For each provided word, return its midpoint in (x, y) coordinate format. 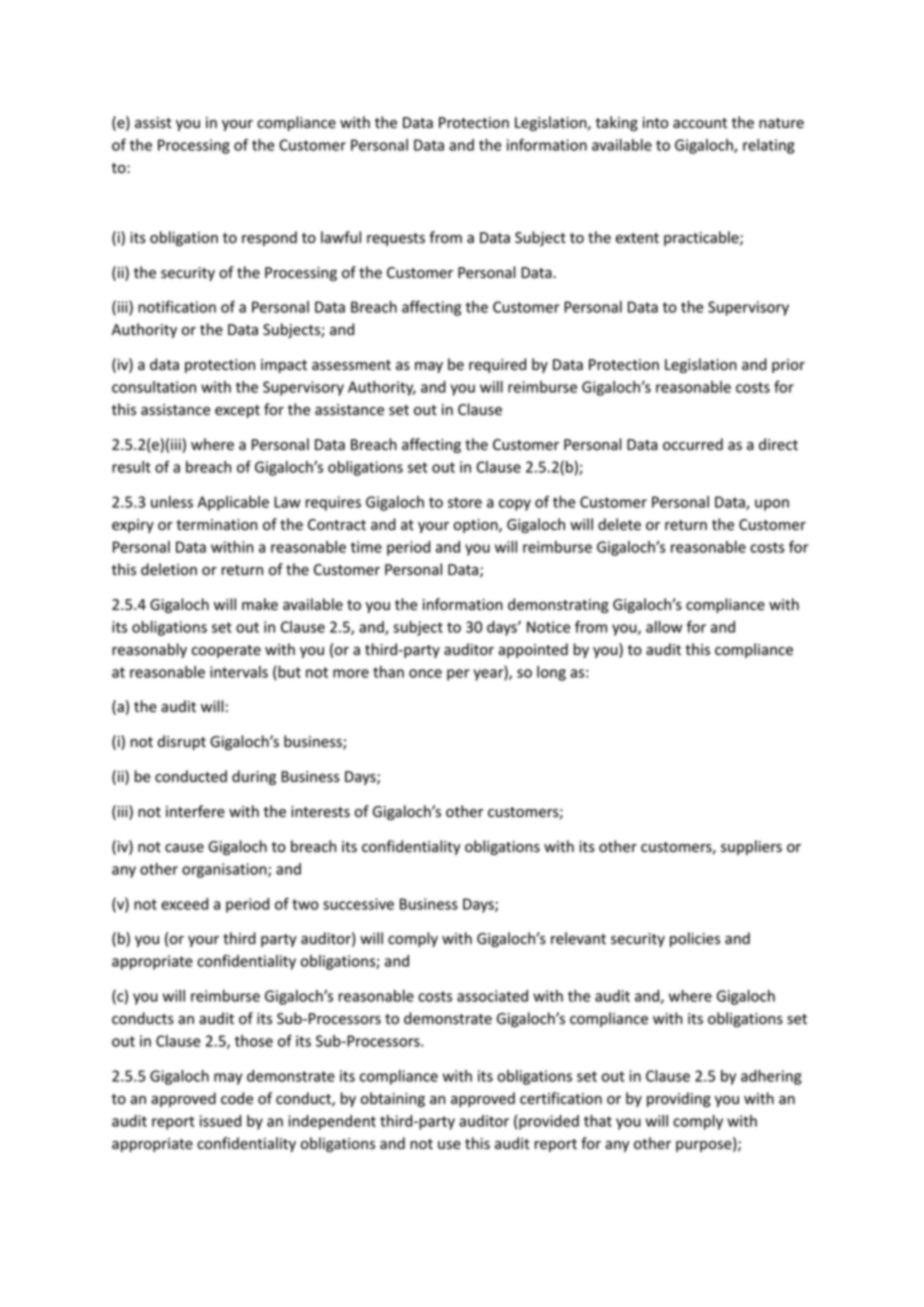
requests (396, 239)
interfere (195, 811)
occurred (693, 444)
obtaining (393, 1099)
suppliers (751, 847)
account (700, 123)
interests (320, 812)
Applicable (233, 503)
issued (220, 1121)
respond (269, 238)
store (465, 502)
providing (679, 1099)
